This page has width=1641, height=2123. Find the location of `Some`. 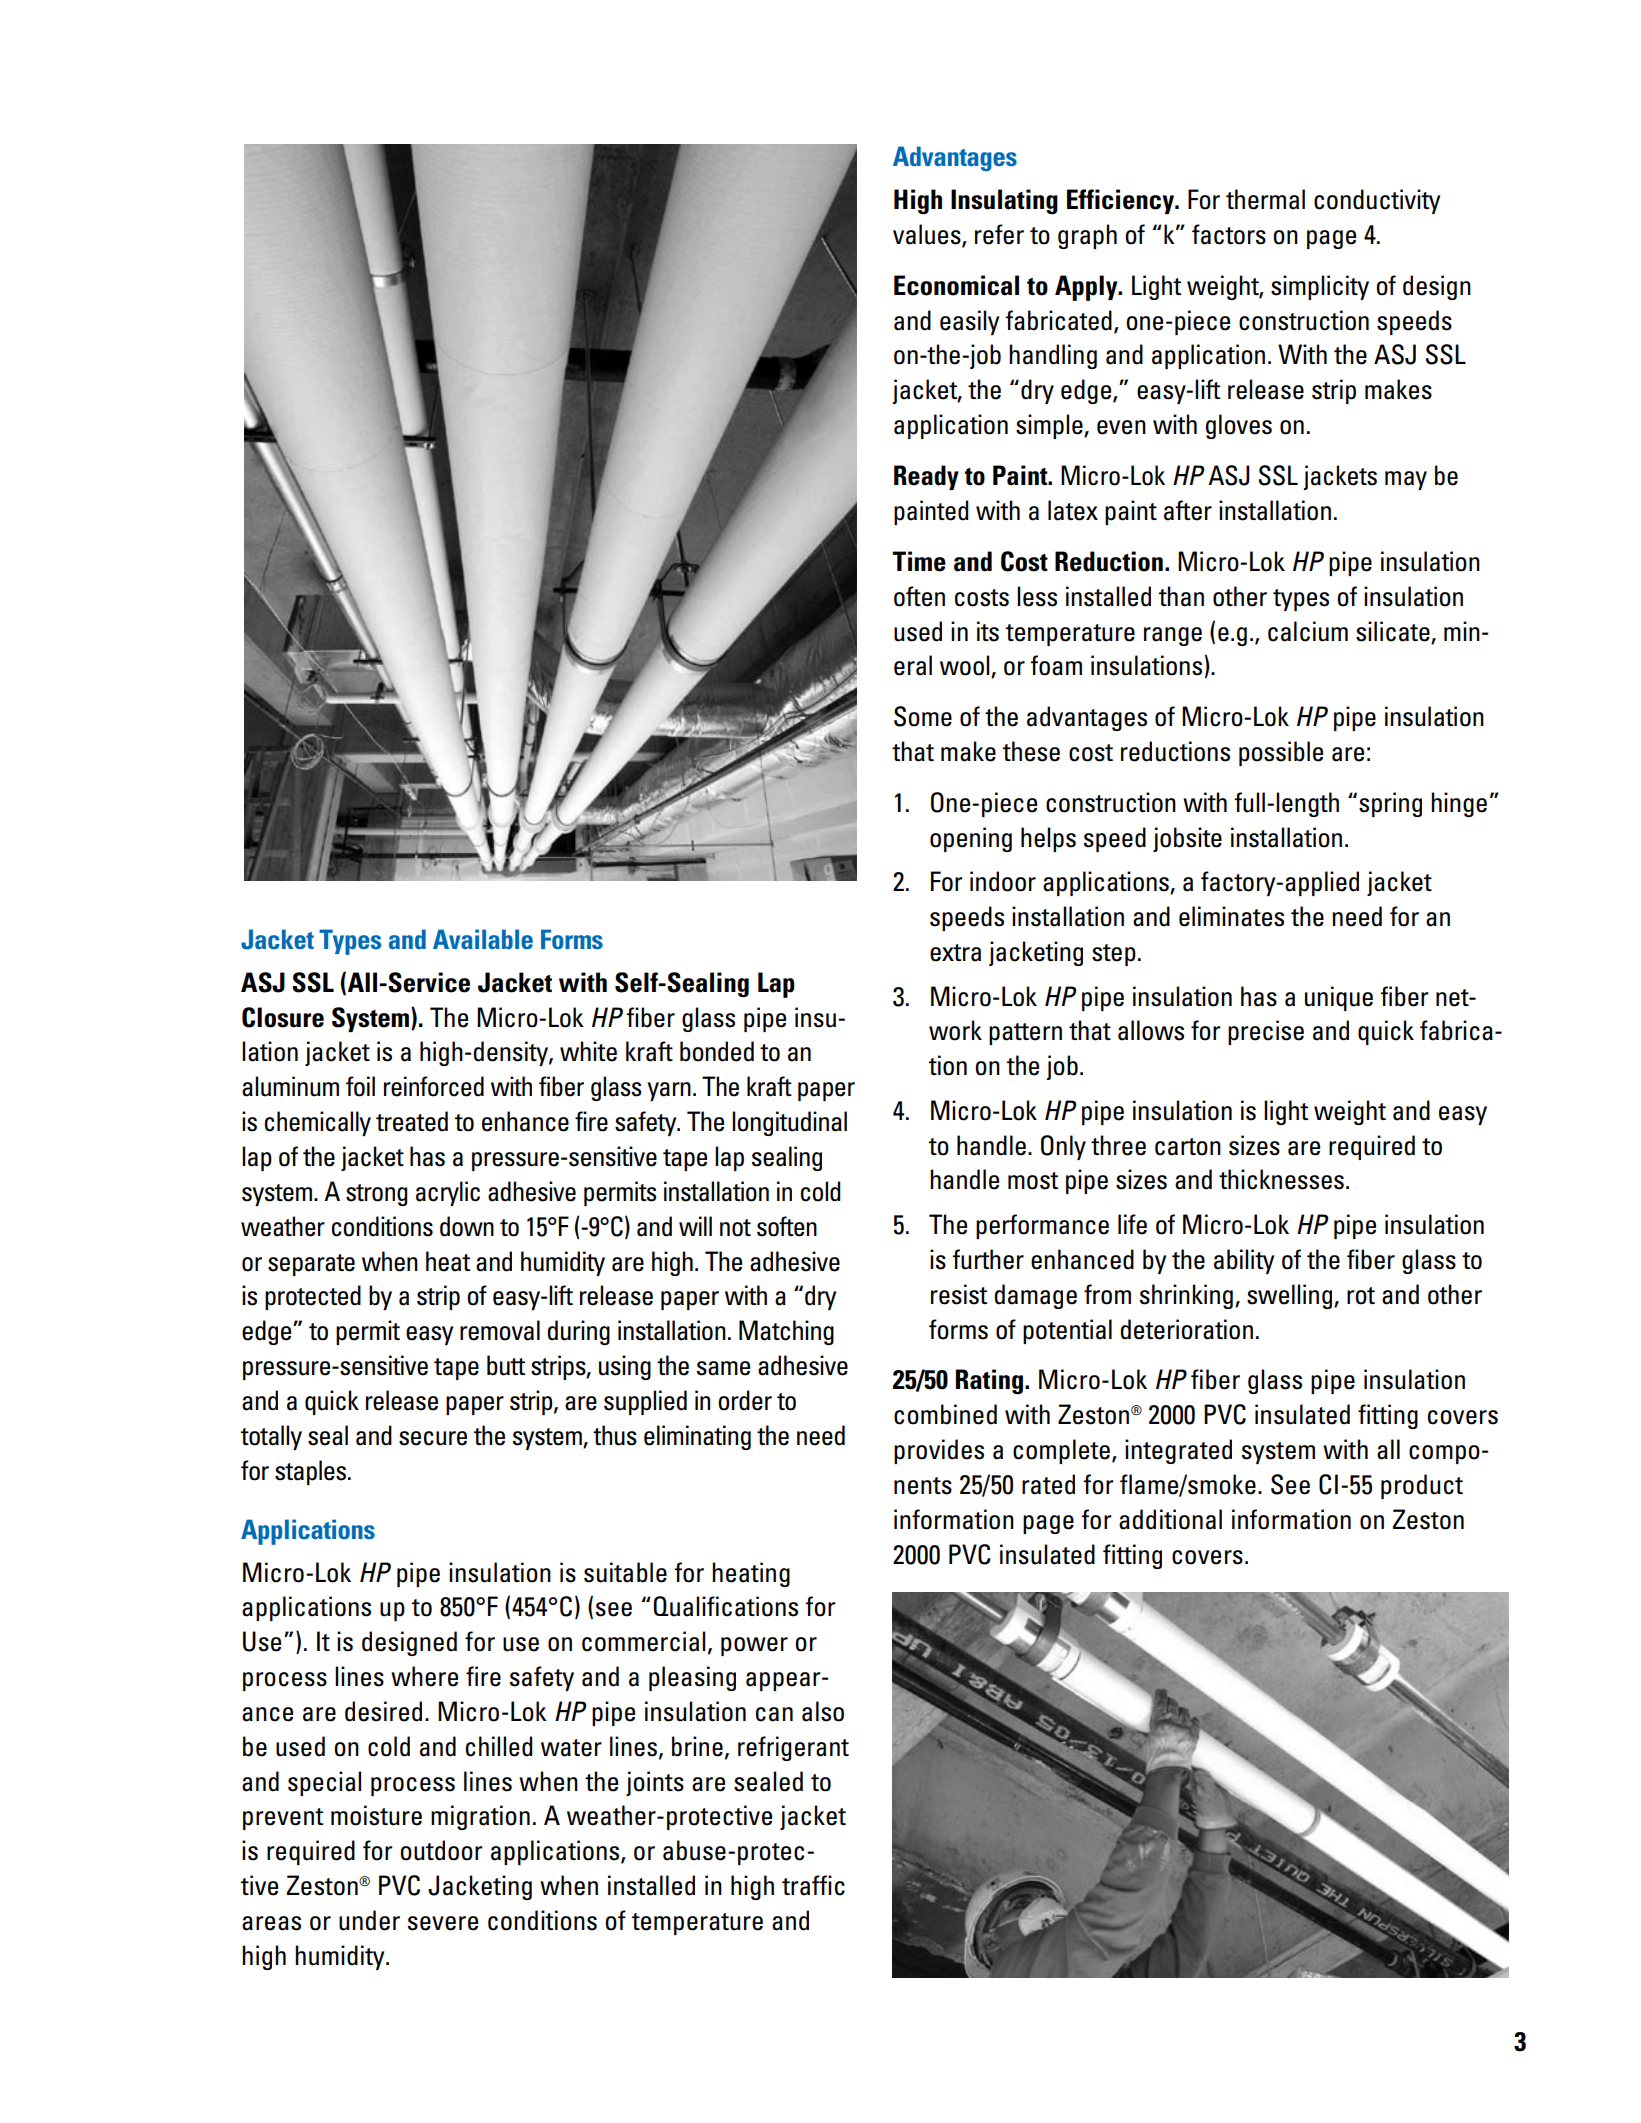

Some is located at coordinates (923, 716).
